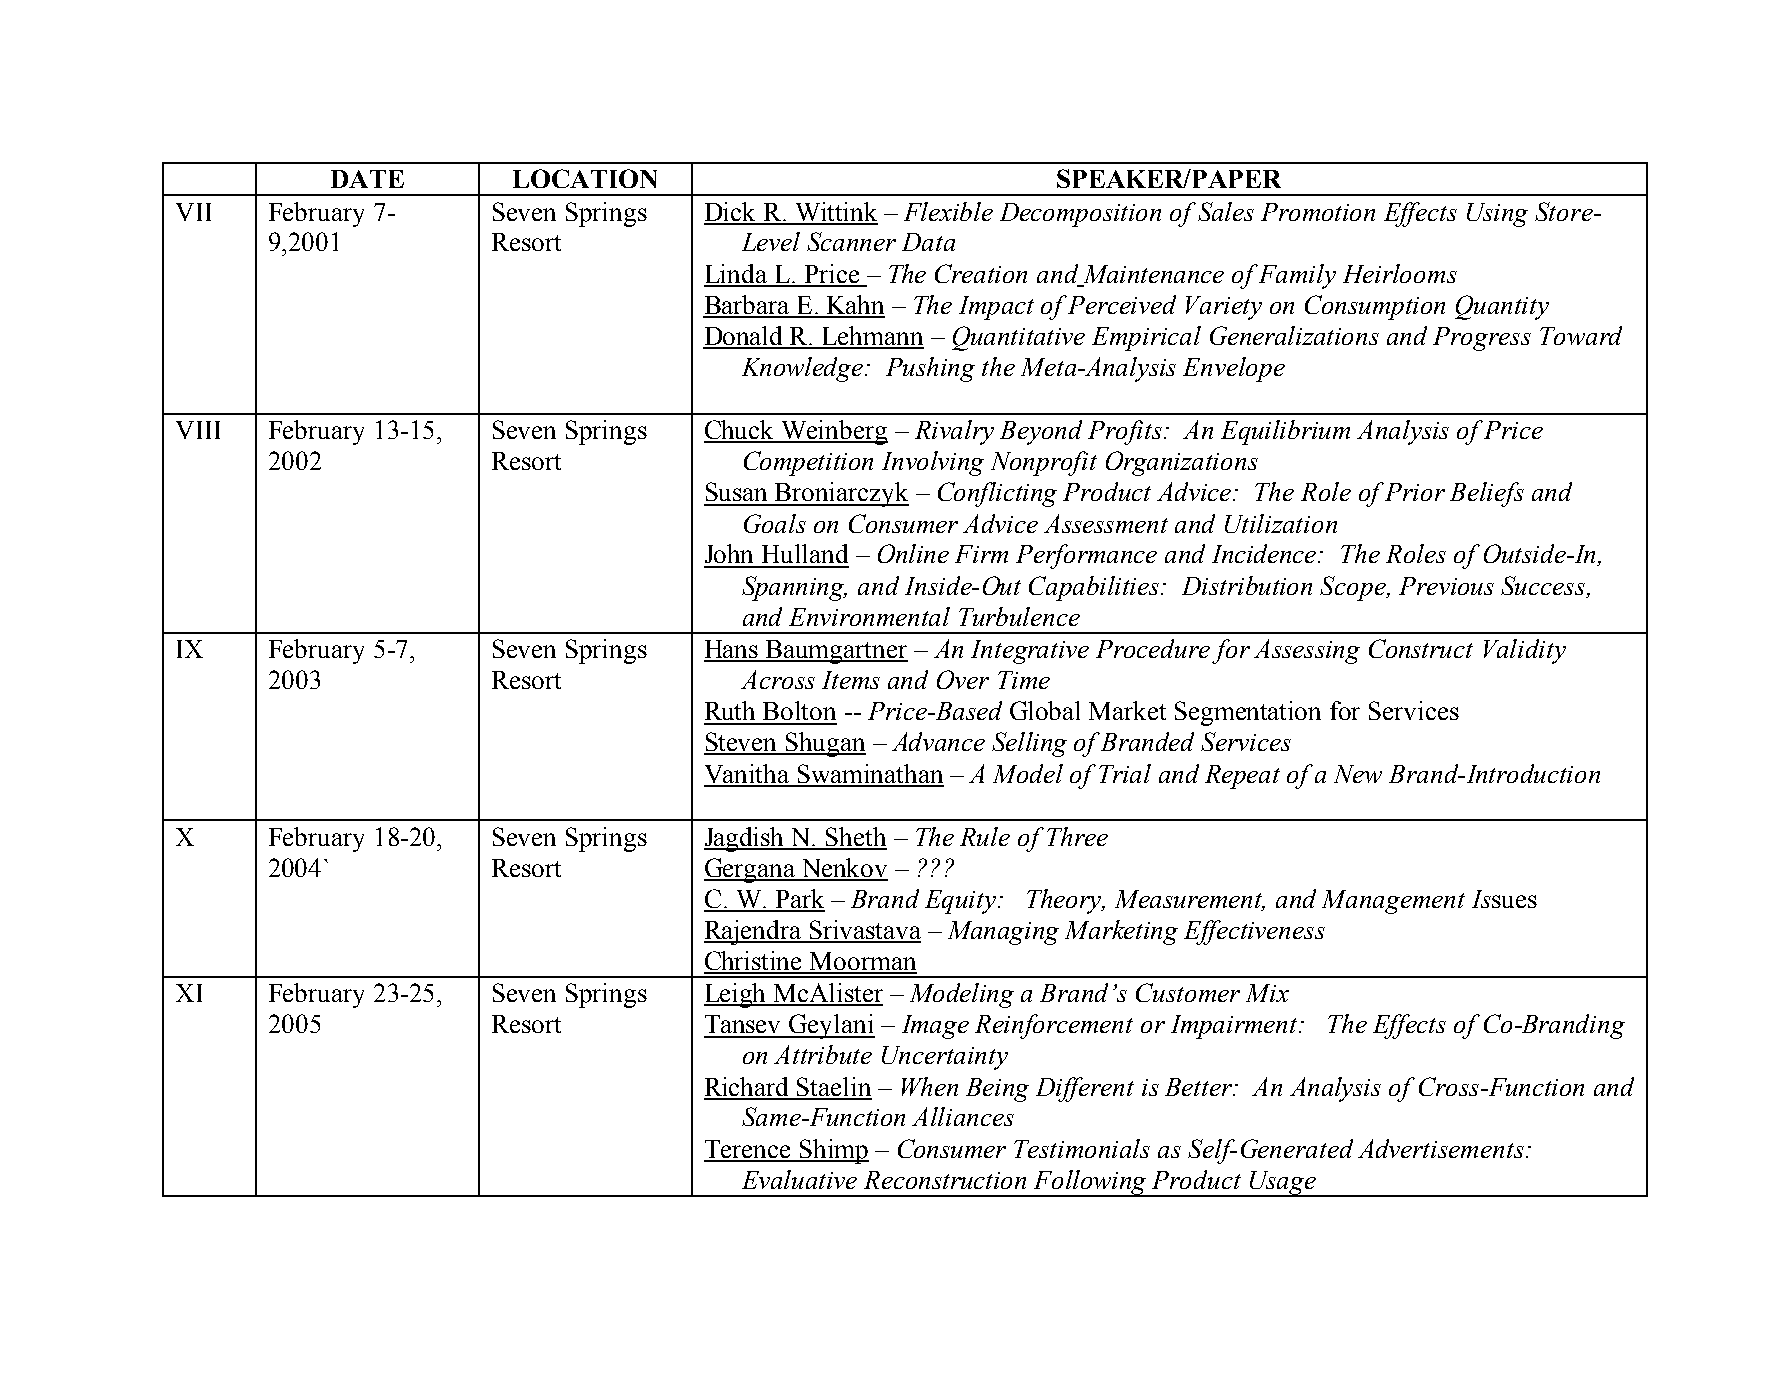 Image resolution: width=1784 pixels, height=1379 pixels. I want to click on Weinberg, so click(833, 432).
